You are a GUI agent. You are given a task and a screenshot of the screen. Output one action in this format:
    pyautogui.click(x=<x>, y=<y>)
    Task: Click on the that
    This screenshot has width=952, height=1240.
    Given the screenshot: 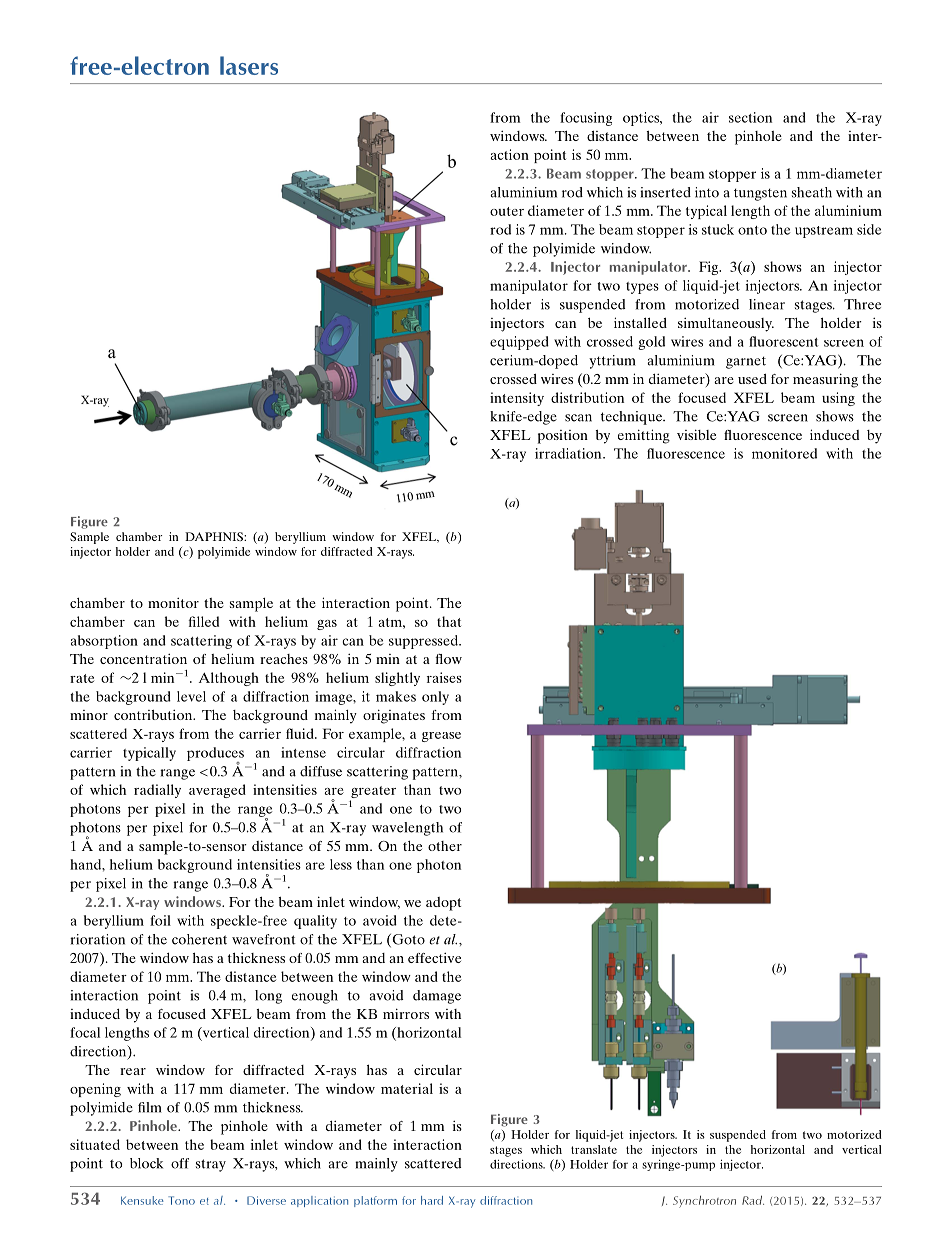 What is the action you would take?
    pyautogui.click(x=449, y=621)
